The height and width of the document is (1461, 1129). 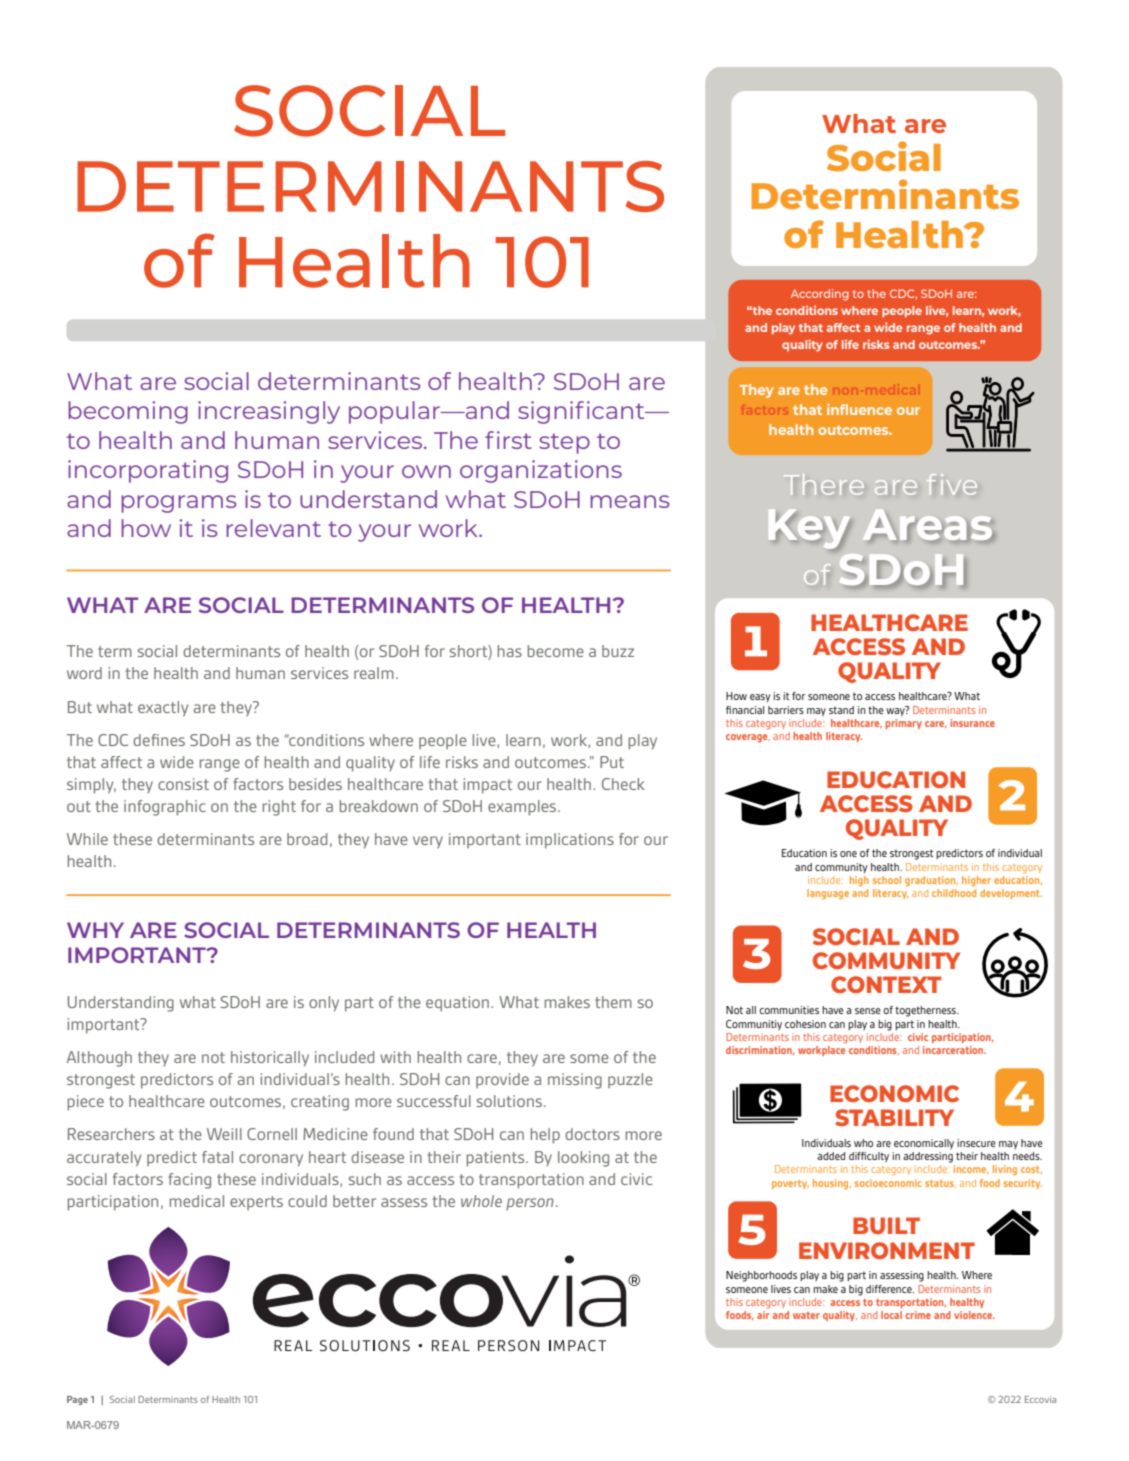 What do you see at coordinates (77, 1400) in the document?
I see `Page` at bounding box center [77, 1400].
